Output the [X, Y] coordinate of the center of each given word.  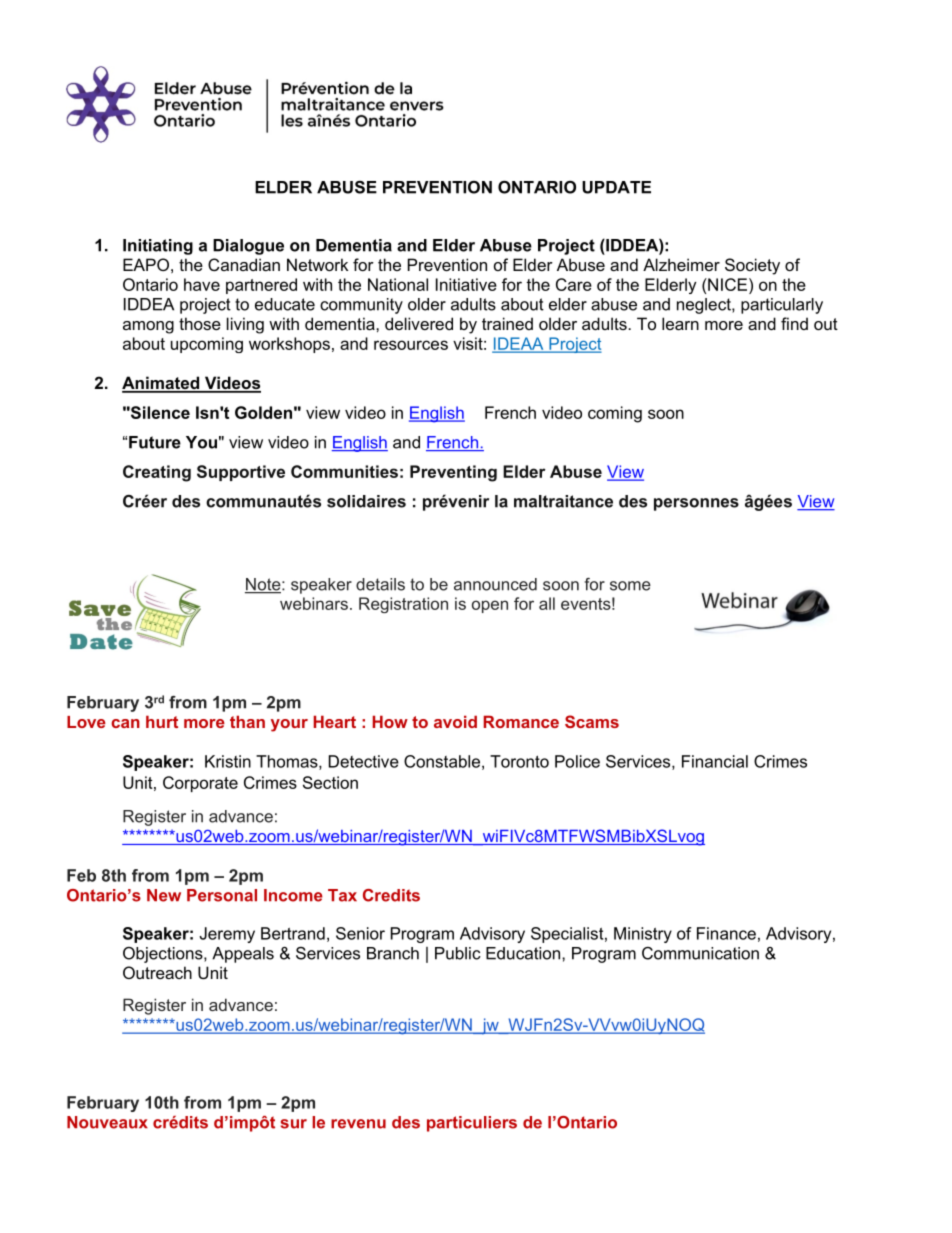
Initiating [158, 247]
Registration [403, 605]
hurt [162, 721]
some [630, 586]
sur [294, 1124]
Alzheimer [681, 264]
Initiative [466, 284]
